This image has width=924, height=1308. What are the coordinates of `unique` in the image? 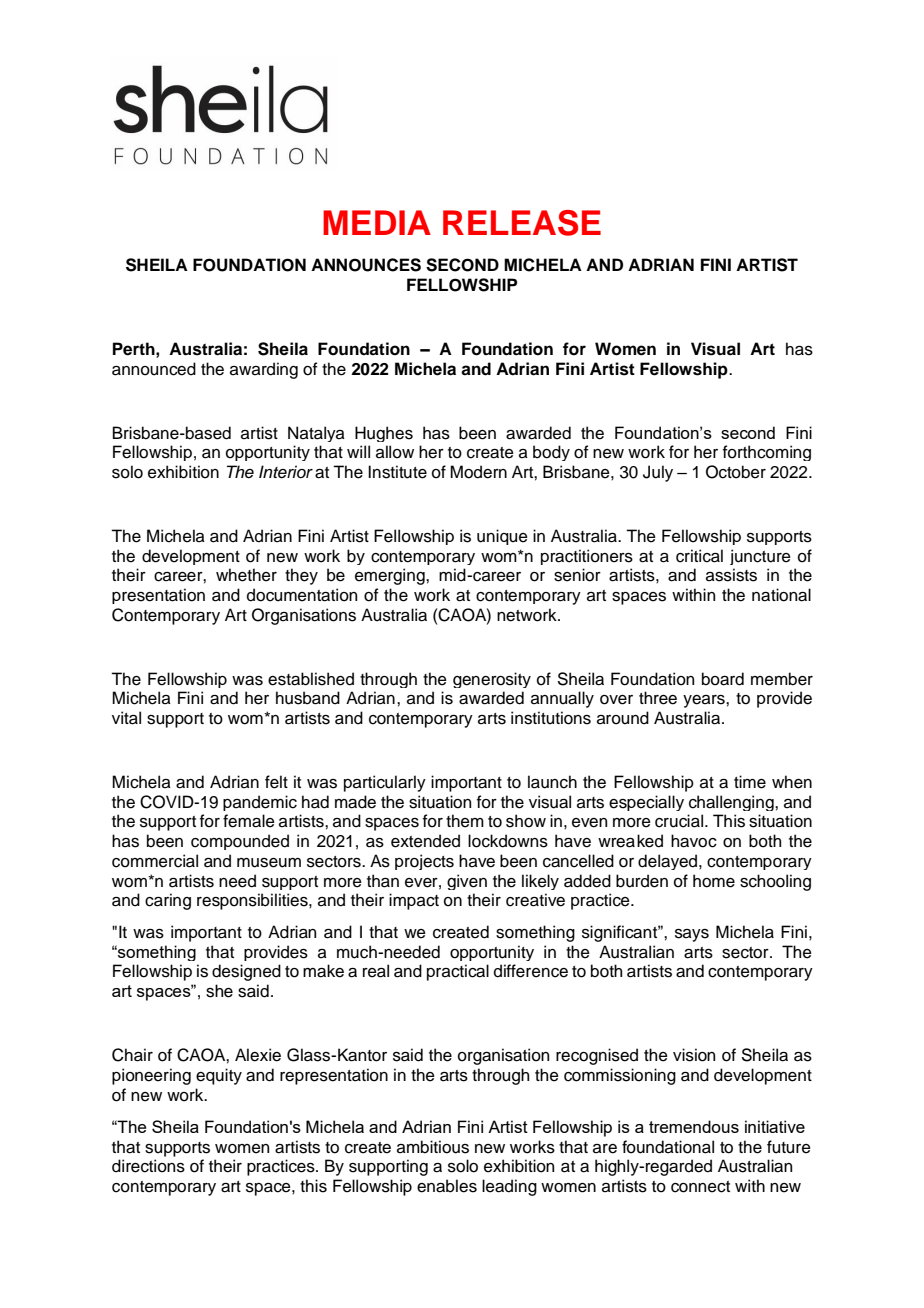 It's located at (502, 537).
